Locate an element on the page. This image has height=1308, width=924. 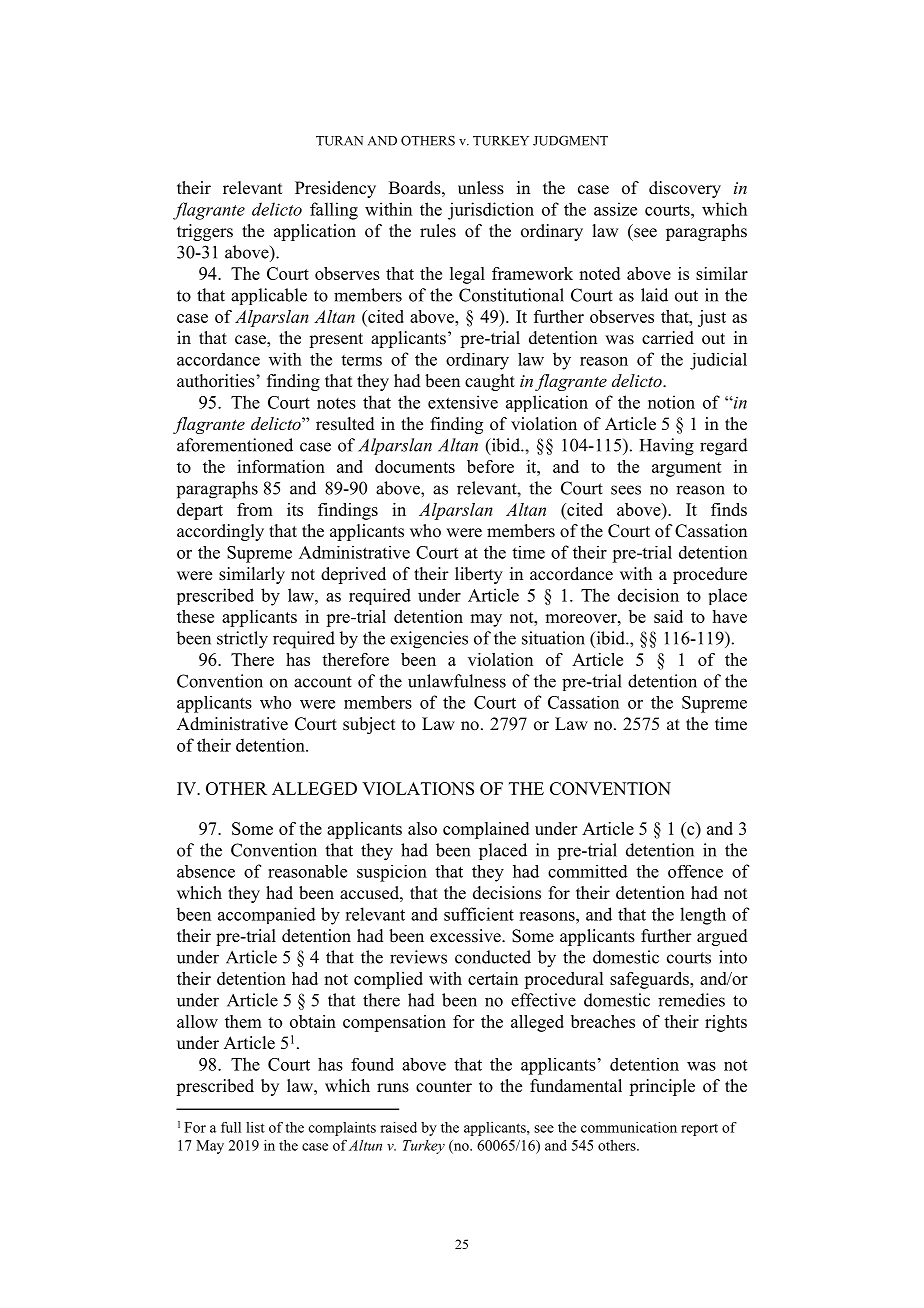
complained is located at coordinates (486, 830).
